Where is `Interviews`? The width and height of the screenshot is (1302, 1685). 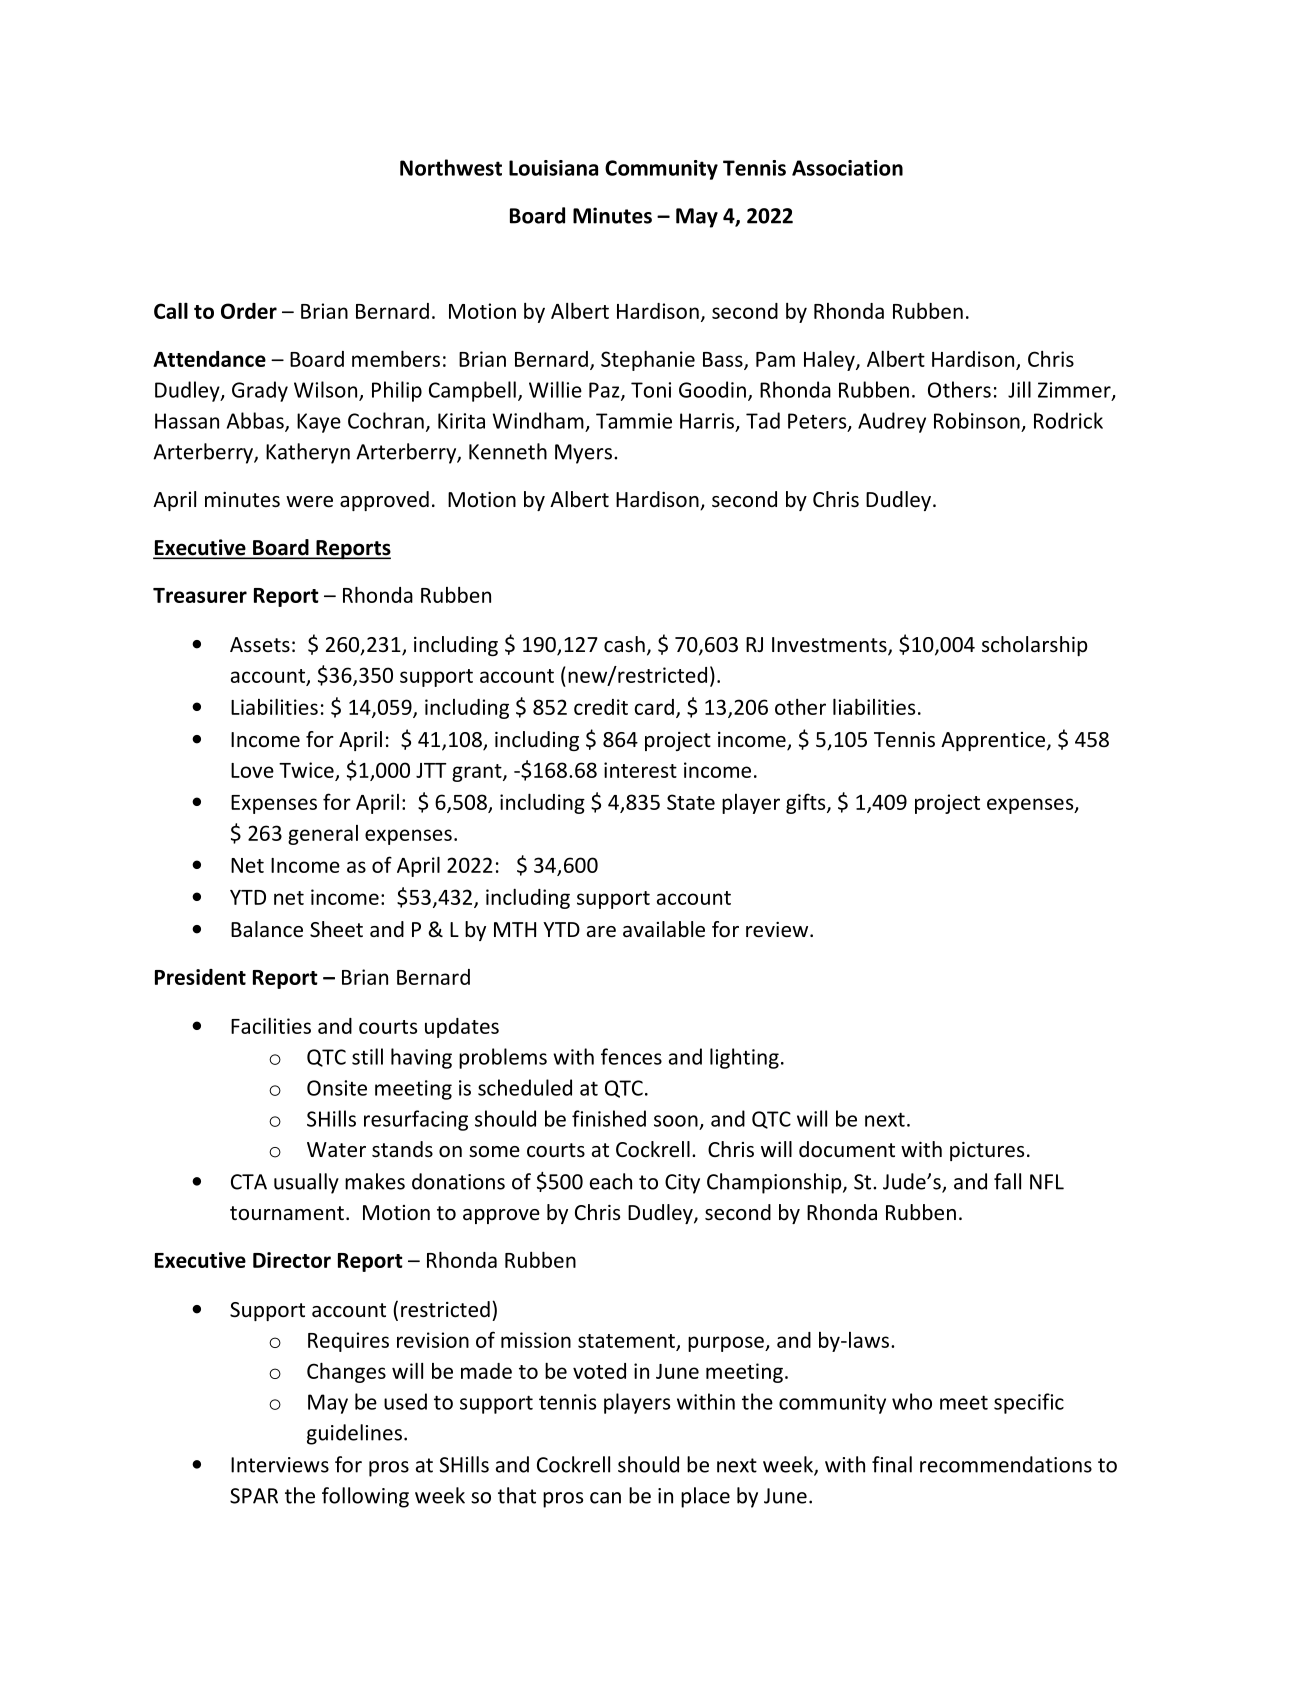 Interviews is located at coordinates (280, 1465).
